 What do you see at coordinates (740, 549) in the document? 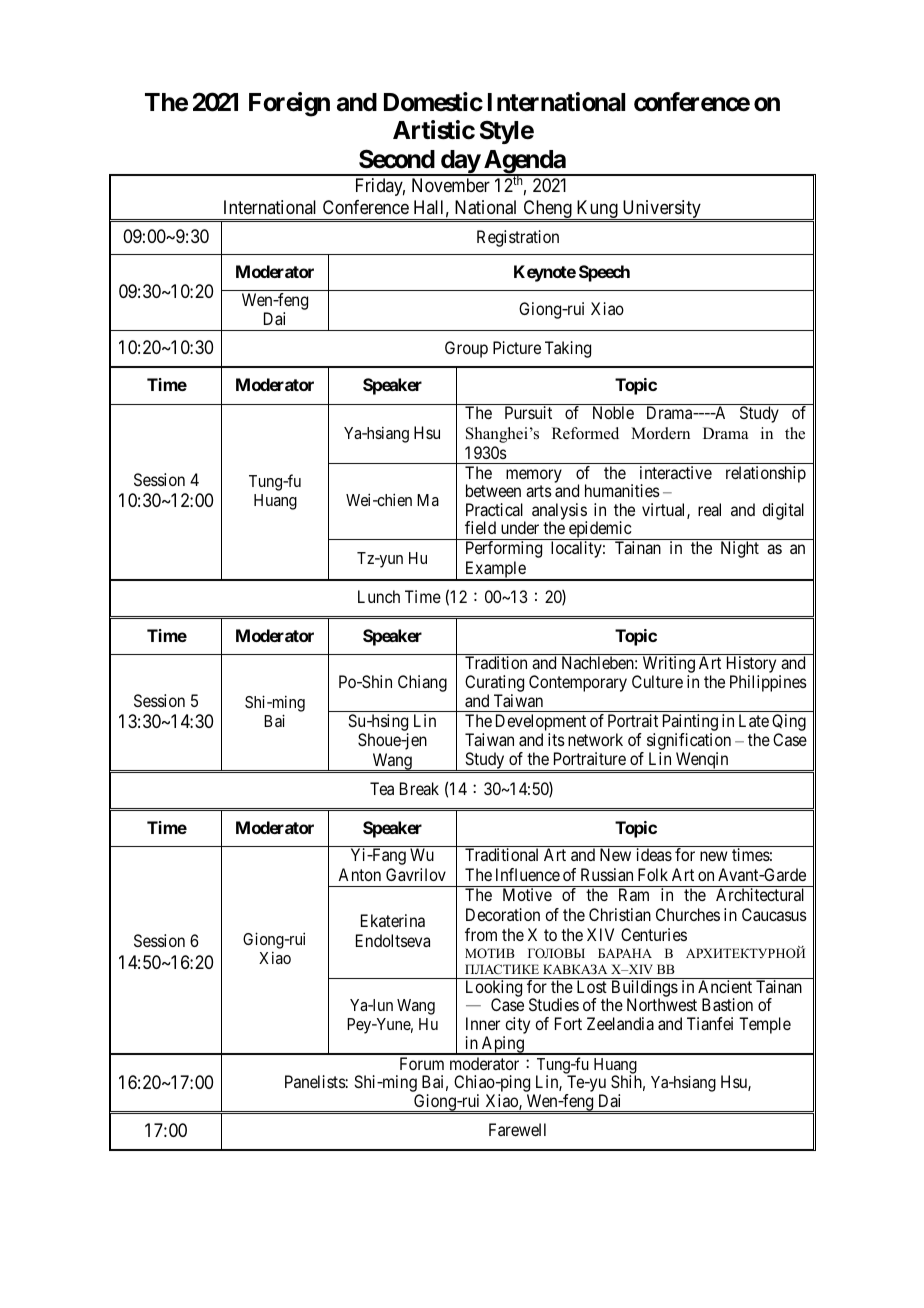
I see `Night` at bounding box center [740, 549].
